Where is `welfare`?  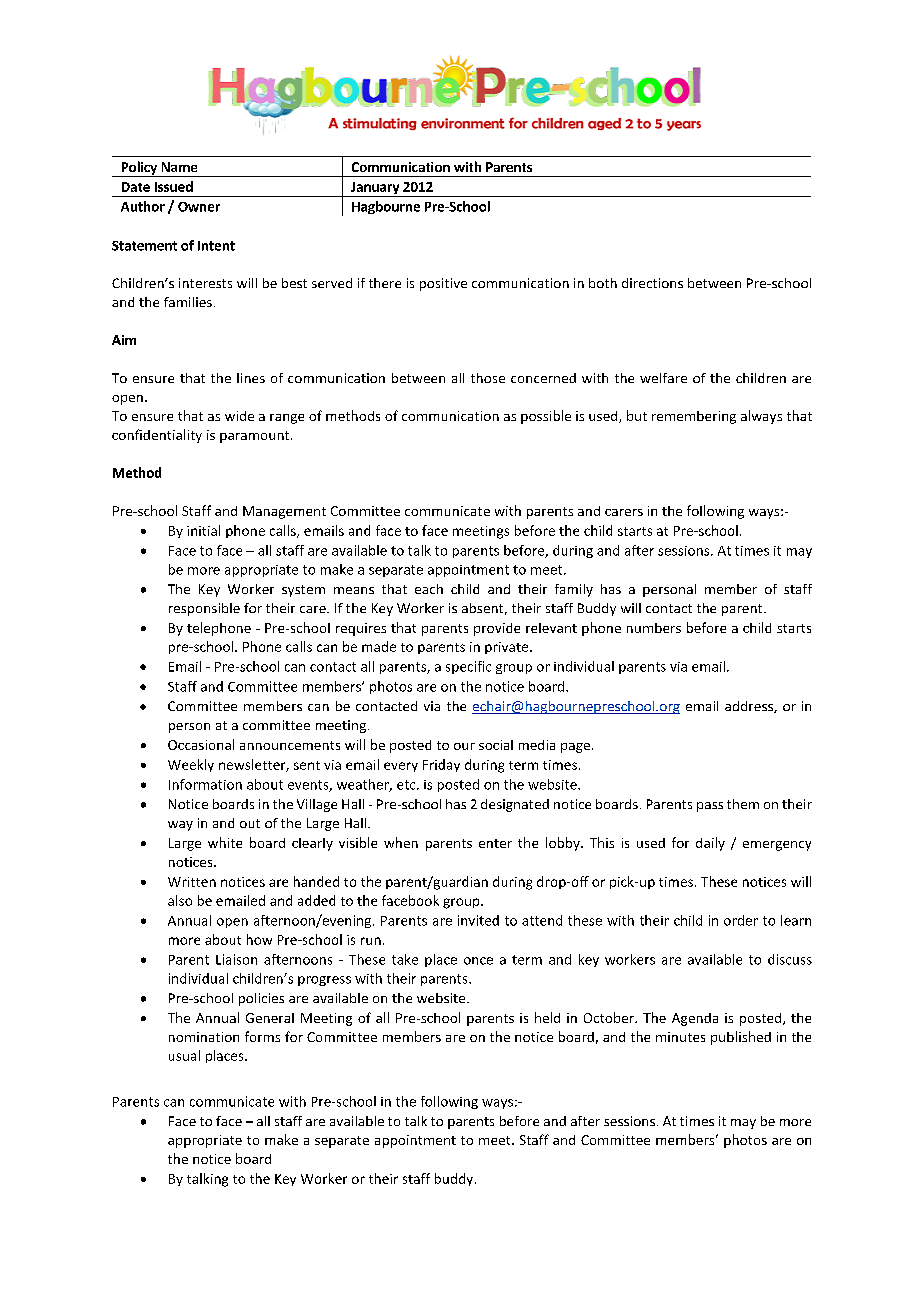
welfare is located at coordinates (663, 378).
